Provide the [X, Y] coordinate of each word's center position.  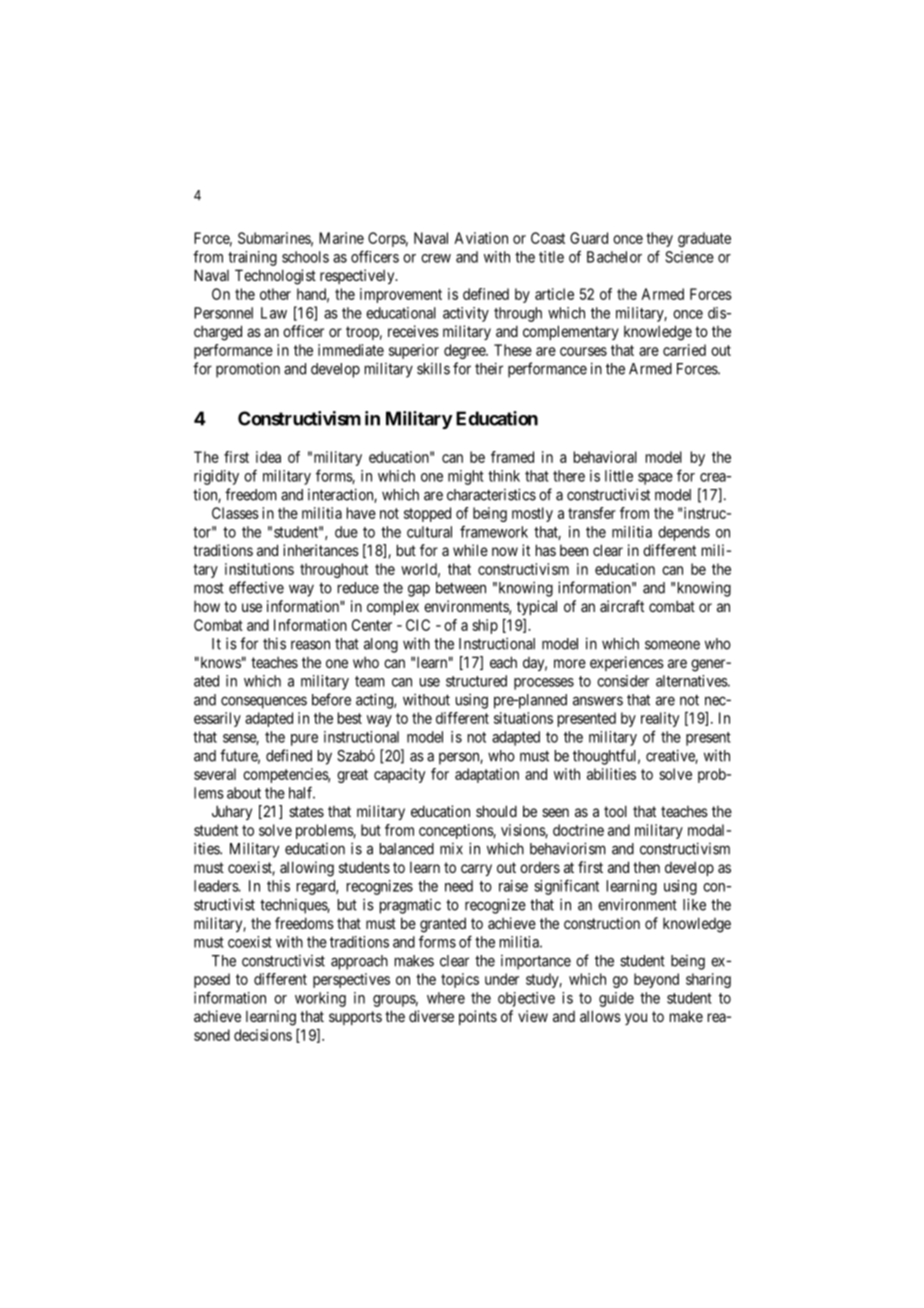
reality [660, 719]
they [659, 239]
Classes [235, 513]
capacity [399, 775]
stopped [427, 514]
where [446, 998]
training [252, 258]
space [655, 479]
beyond [656, 980]
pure [304, 740]
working [320, 999]
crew [436, 258]
